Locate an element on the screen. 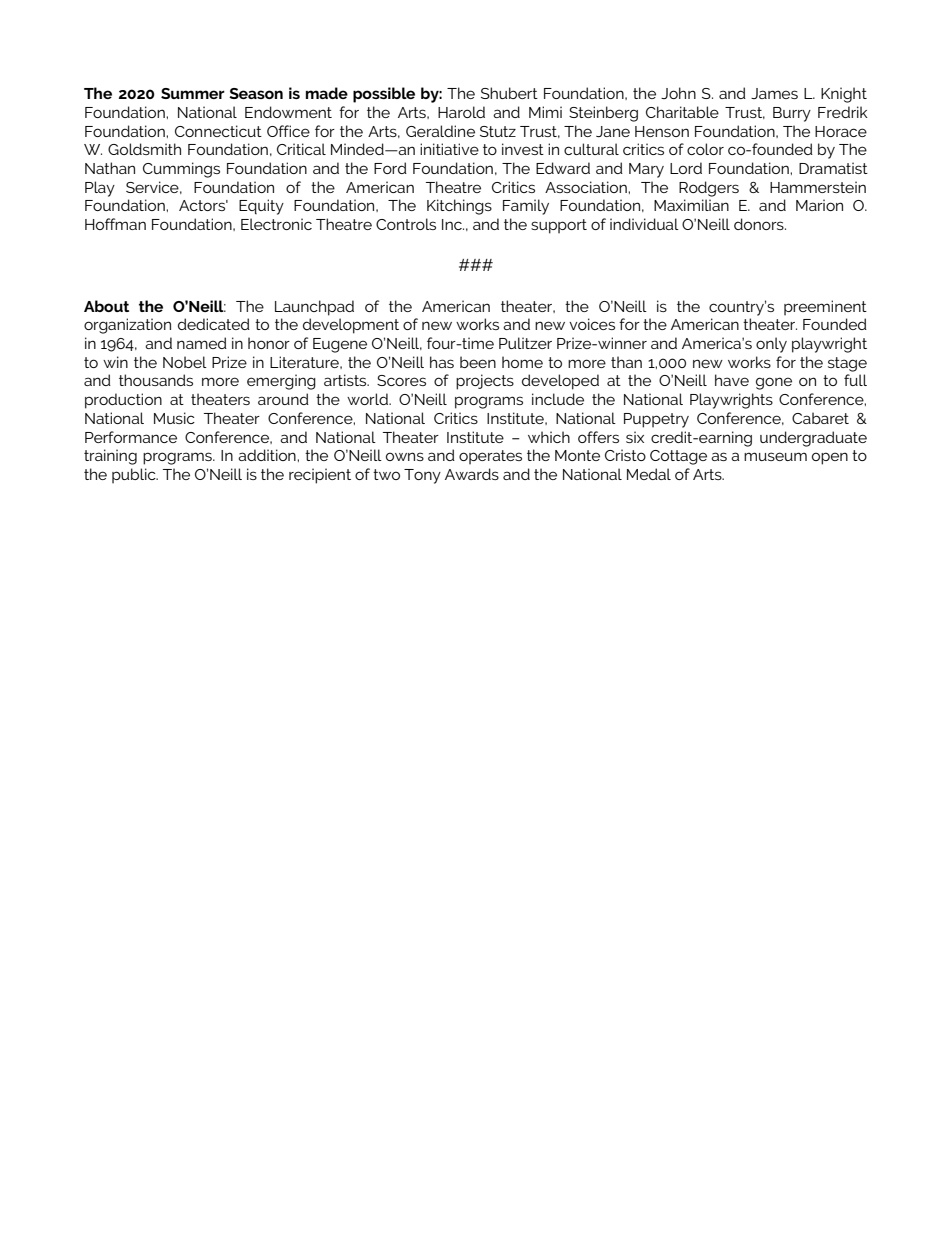  James is located at coordinates (774, 93).
